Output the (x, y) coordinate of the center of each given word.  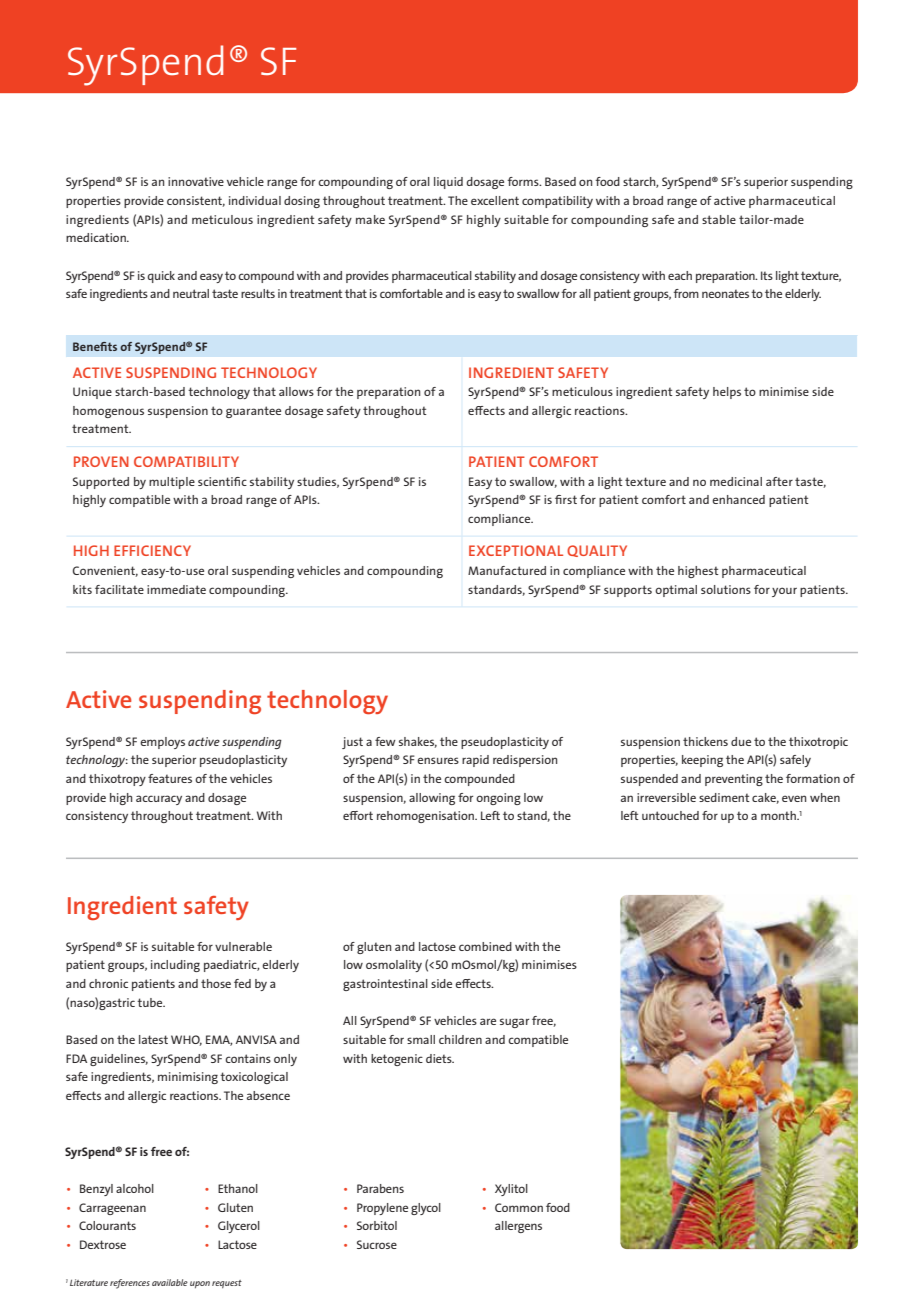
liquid (448, 183)
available (170, 1282)
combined (485, 946)
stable (719, 219)
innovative (196, 181)
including (175, 966)
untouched (670, 815)
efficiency (152, 550)
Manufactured (507, 570)
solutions (726, 589)
